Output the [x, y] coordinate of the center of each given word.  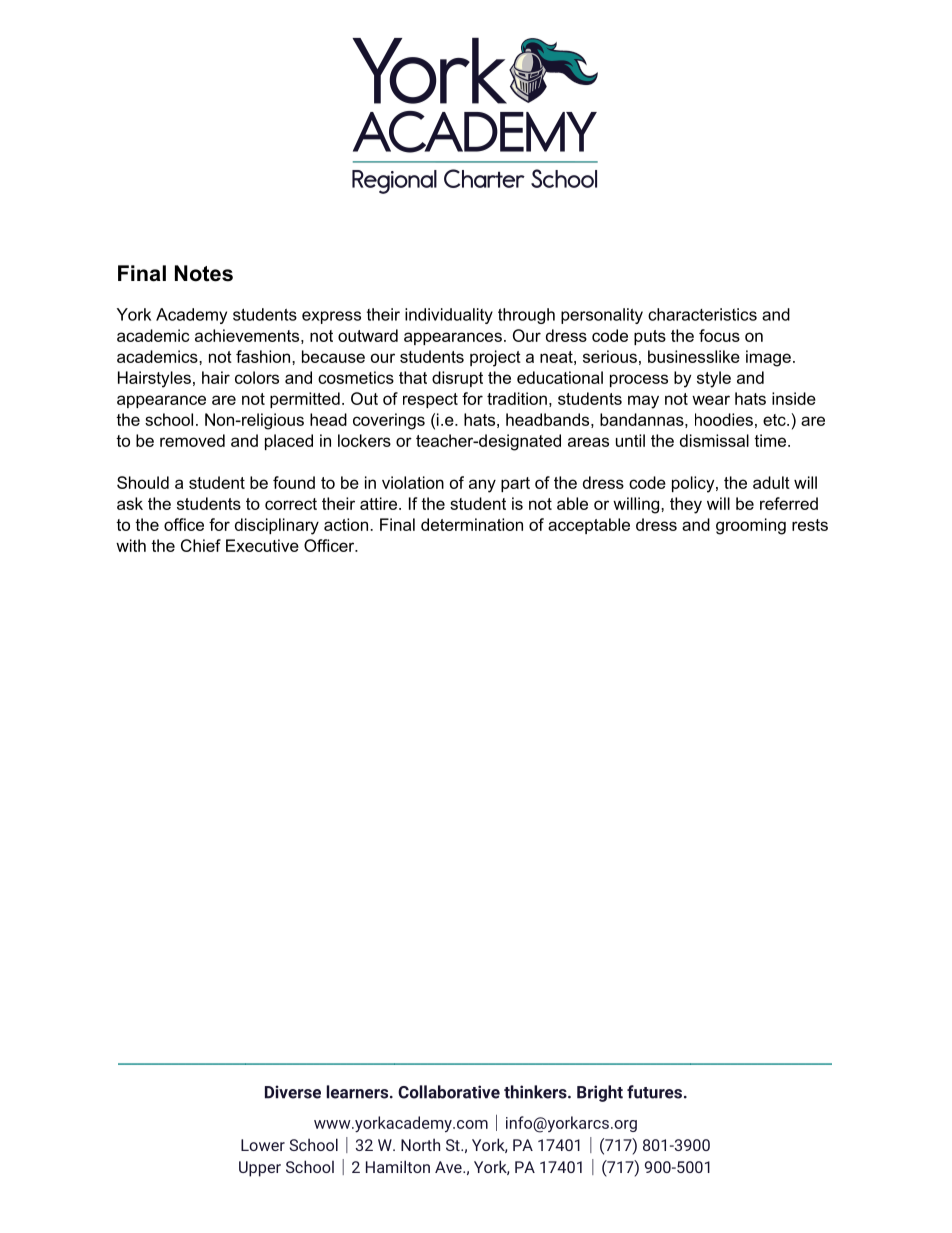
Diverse [293, 1092]
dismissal [714, 440]
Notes [204, 273]
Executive [262, 545]
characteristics [702, 314]
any [482, 486]
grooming [751, 526]
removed [192, 440]
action [346, 524]
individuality [449, 316]
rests [810, 525]
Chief [201, 545]
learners [357, 1092]
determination [472, 524]
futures [654, 1092]
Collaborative [449, 1092]
